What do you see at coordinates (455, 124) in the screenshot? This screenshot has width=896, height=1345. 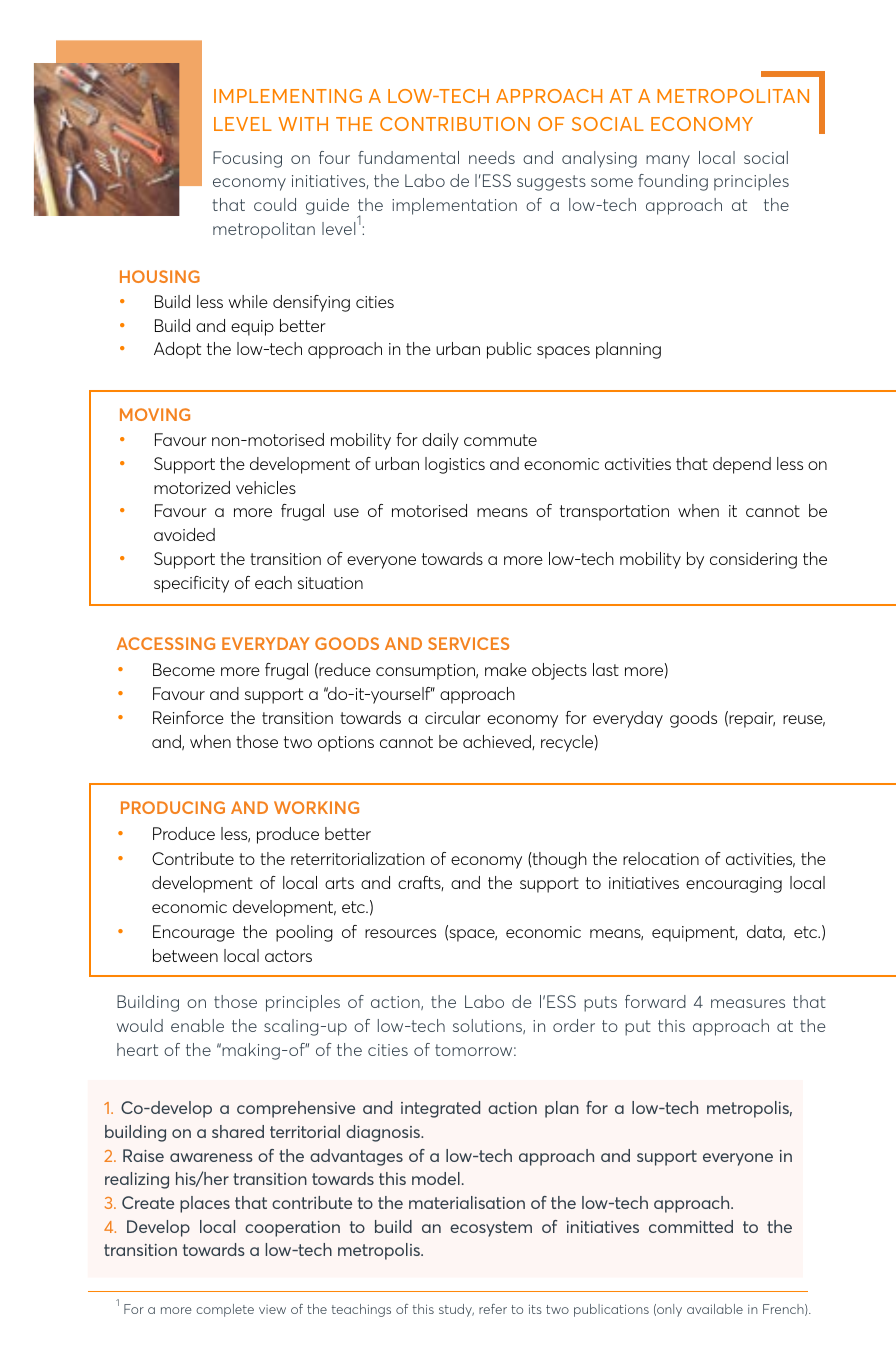 I see `CONTRIBUTION` at bounding box center [455, 124].
